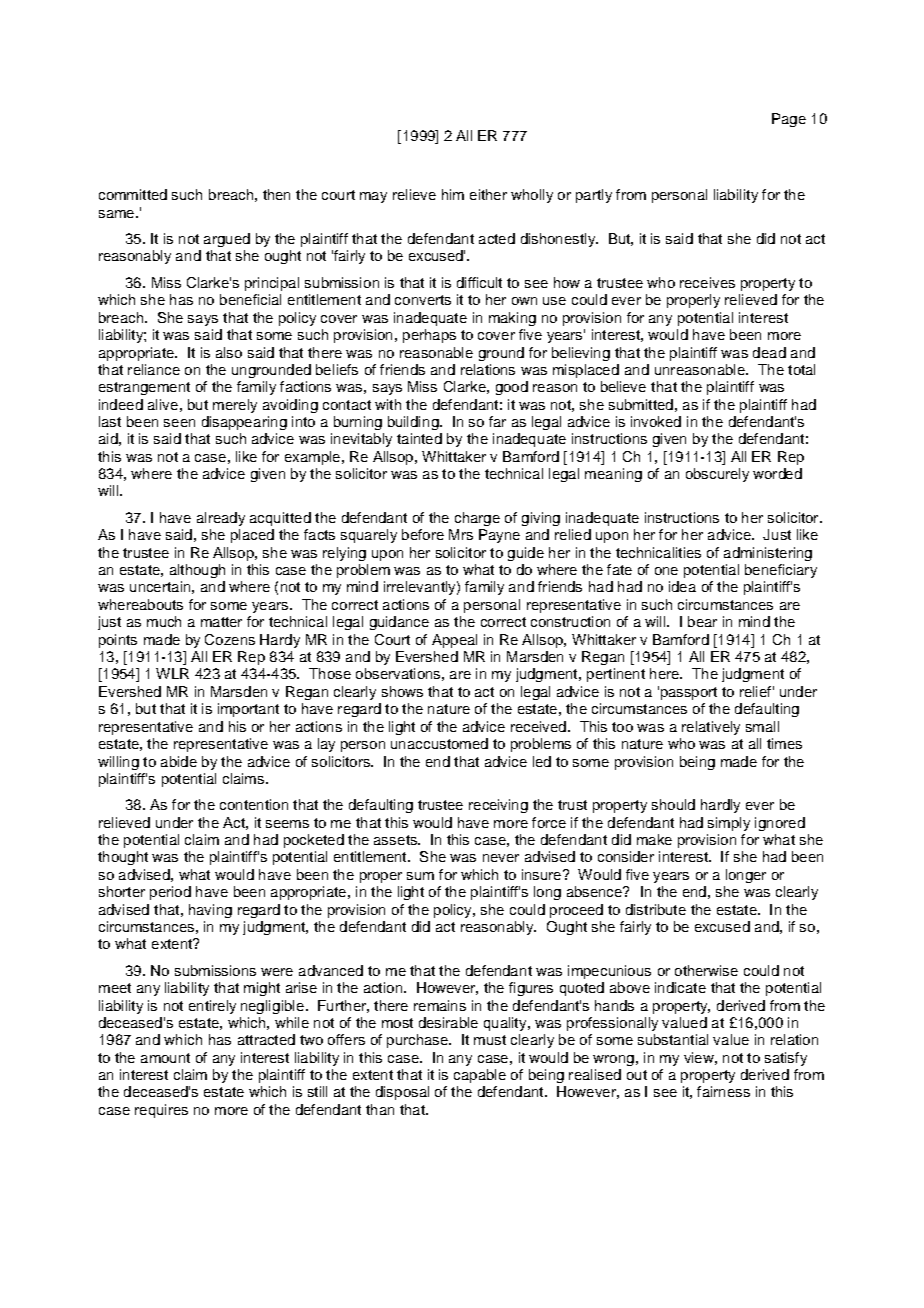 This screenshot has width=924, height=1308. What do you see at coordinates (789, 120) in the screenshot?
I see `Page` at bounding box center [789, 120].
